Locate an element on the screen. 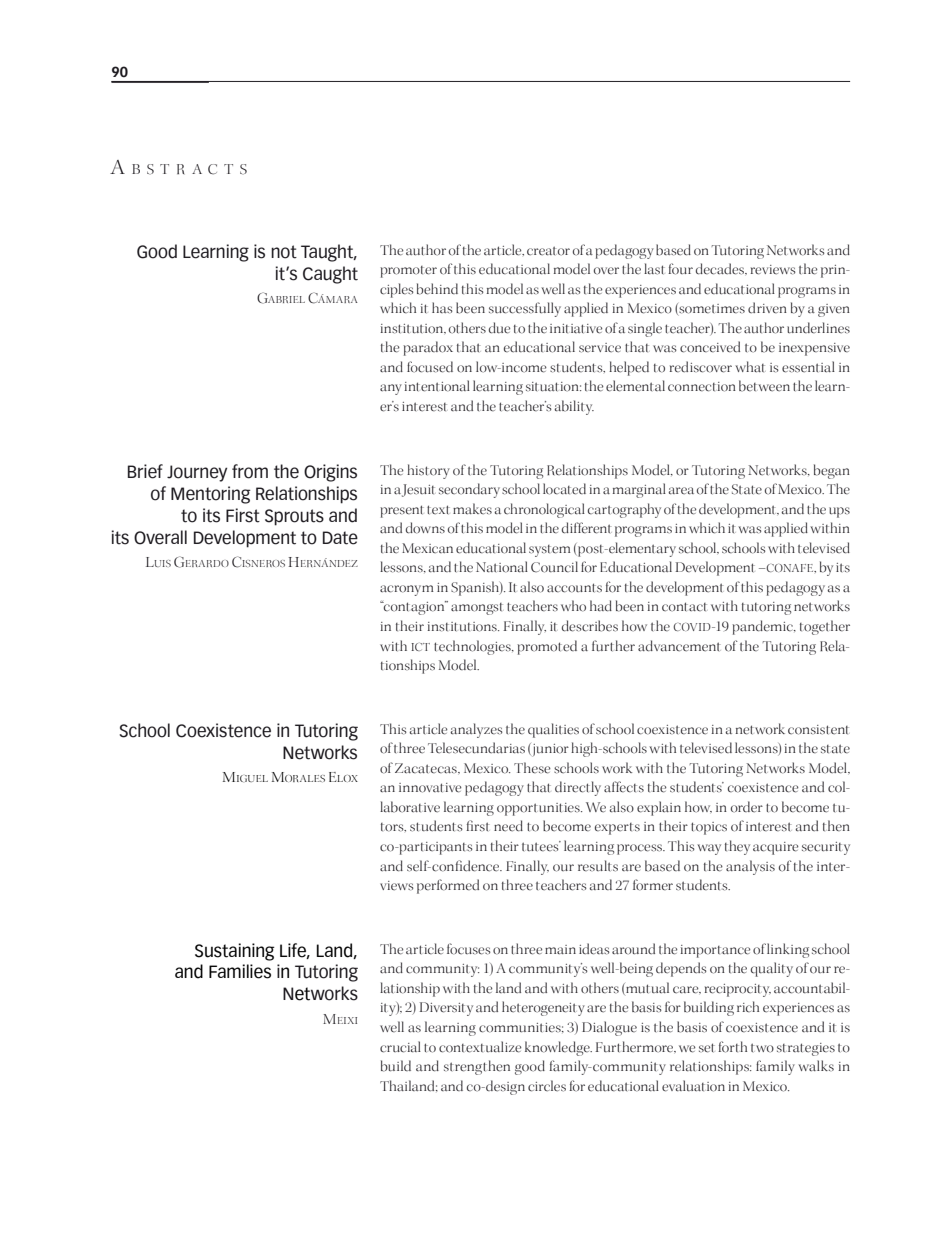  ups is located at coordinates (839, 512).
